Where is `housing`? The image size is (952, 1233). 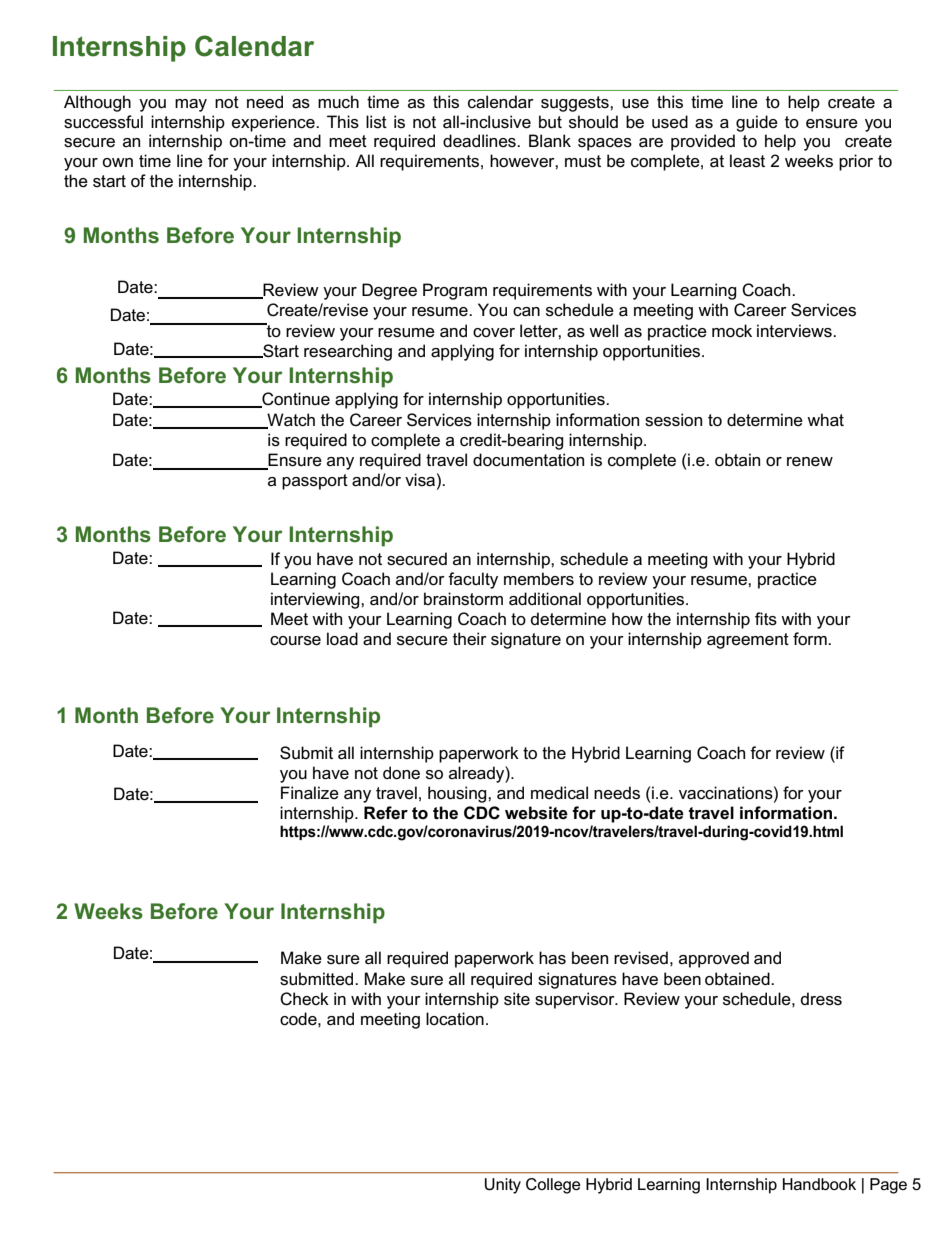 housing is located at coordinates (458, 794).
